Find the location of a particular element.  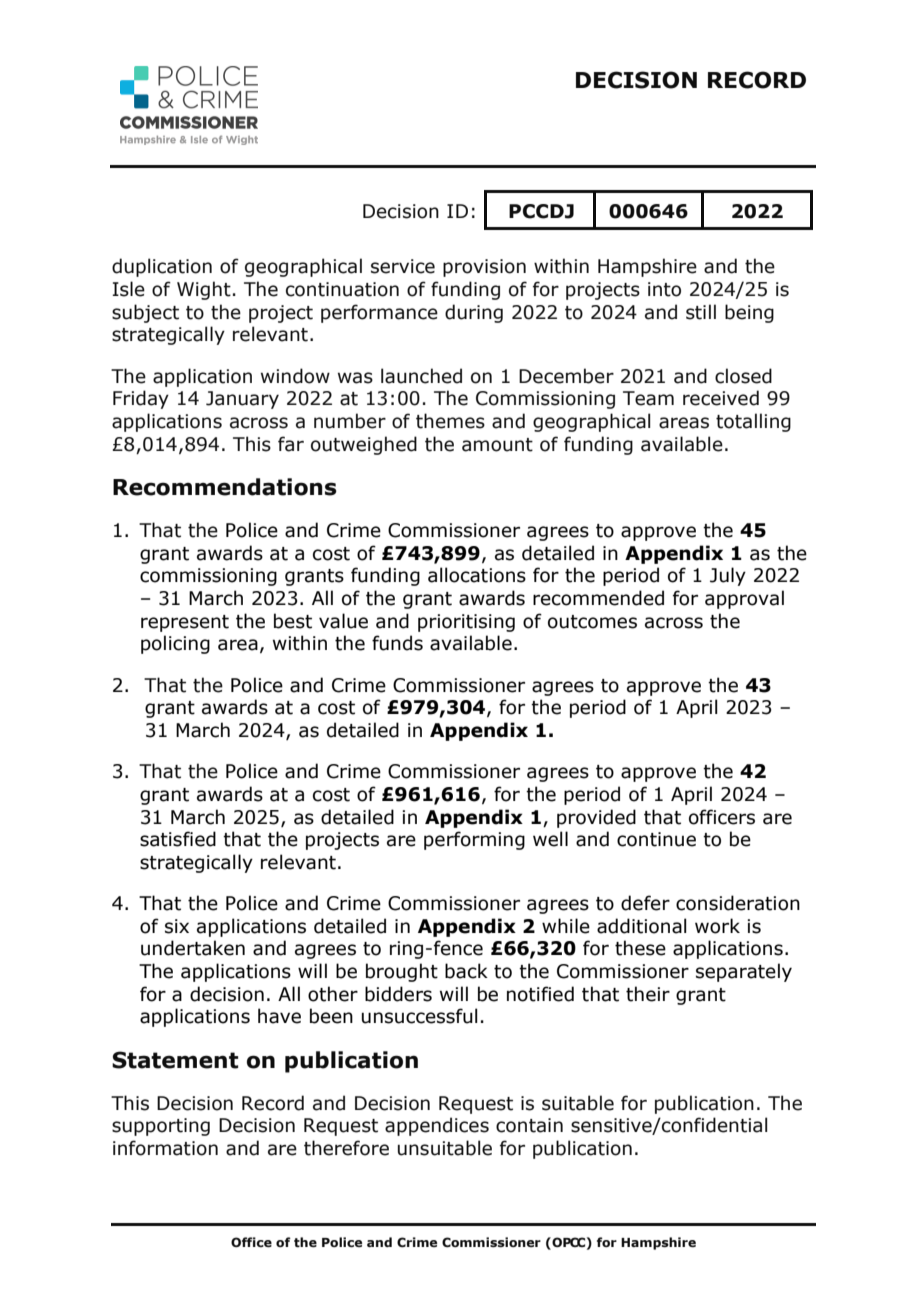

performing is located at coordinates (474, 840).
